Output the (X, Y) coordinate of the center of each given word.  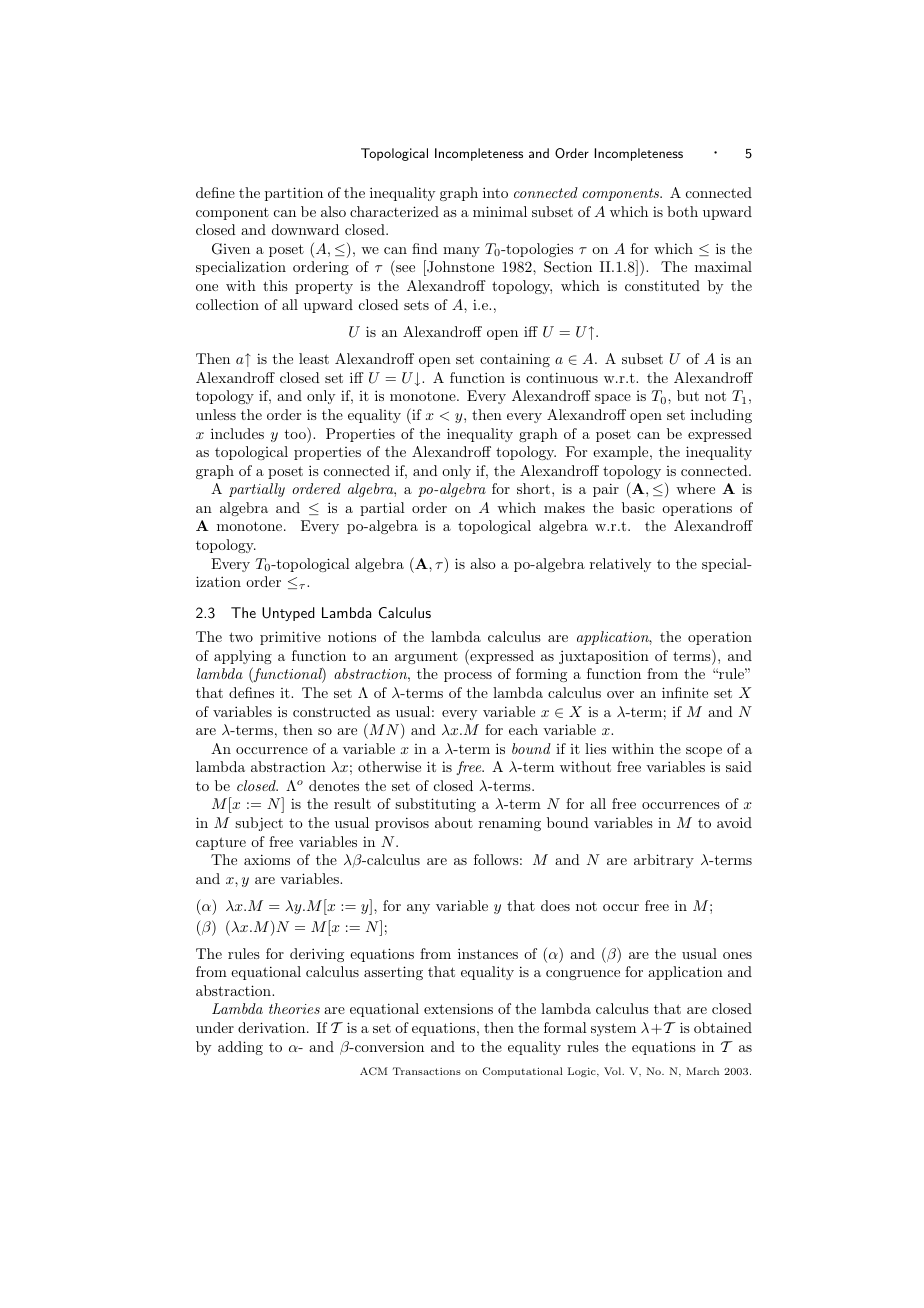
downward (305, 229)
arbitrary (664, 861)
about (454, 822)
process (468, 677)
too (296, 433)
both (682, 211)
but (688, 395)
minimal (500, 211)
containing (515, 360)
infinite (685, 692)
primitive (290, 638)
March (702, 1071)
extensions (458, 1008)
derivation (273, 1027)
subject (259, 824)
